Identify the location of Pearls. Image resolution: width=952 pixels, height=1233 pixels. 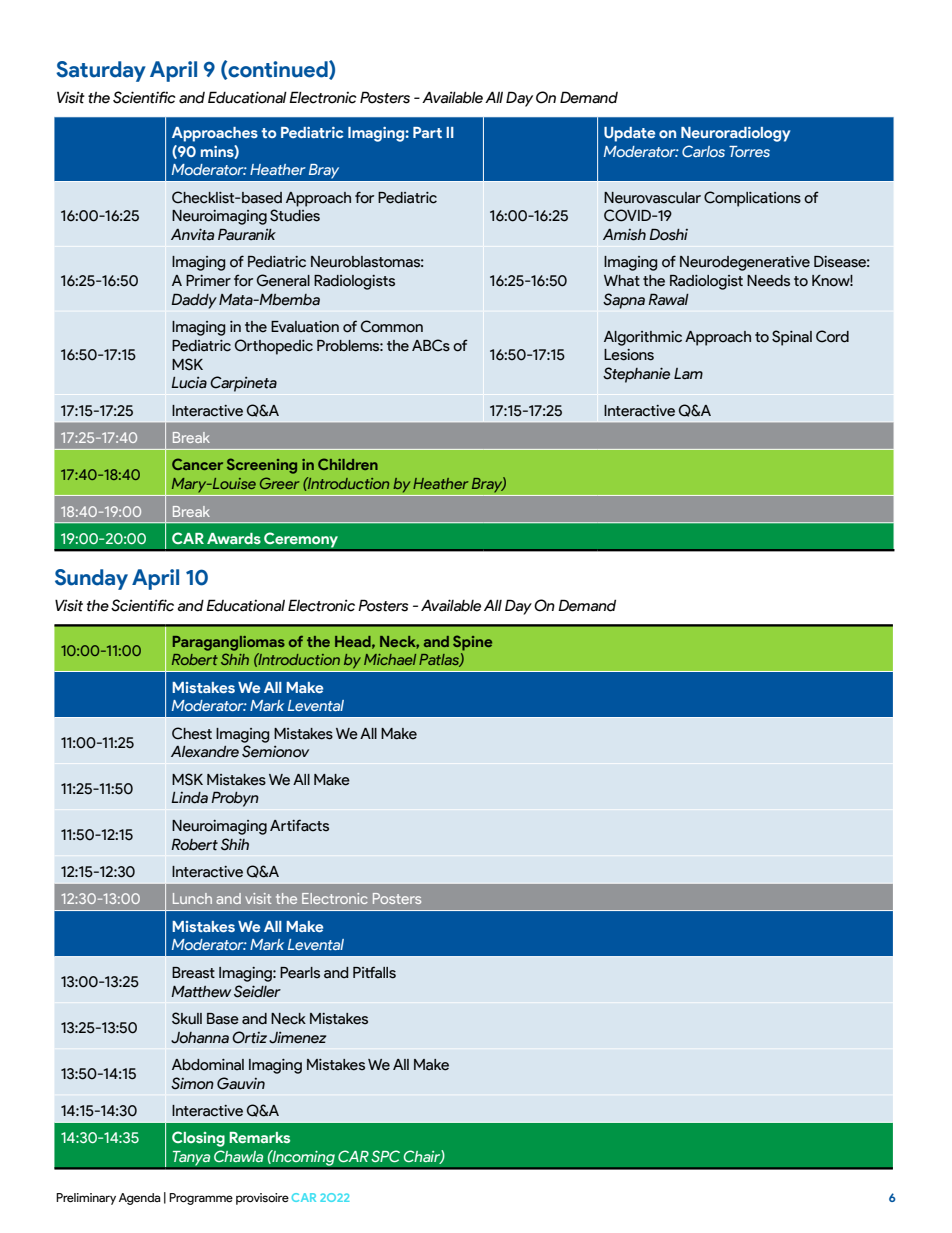
(300, 973).
